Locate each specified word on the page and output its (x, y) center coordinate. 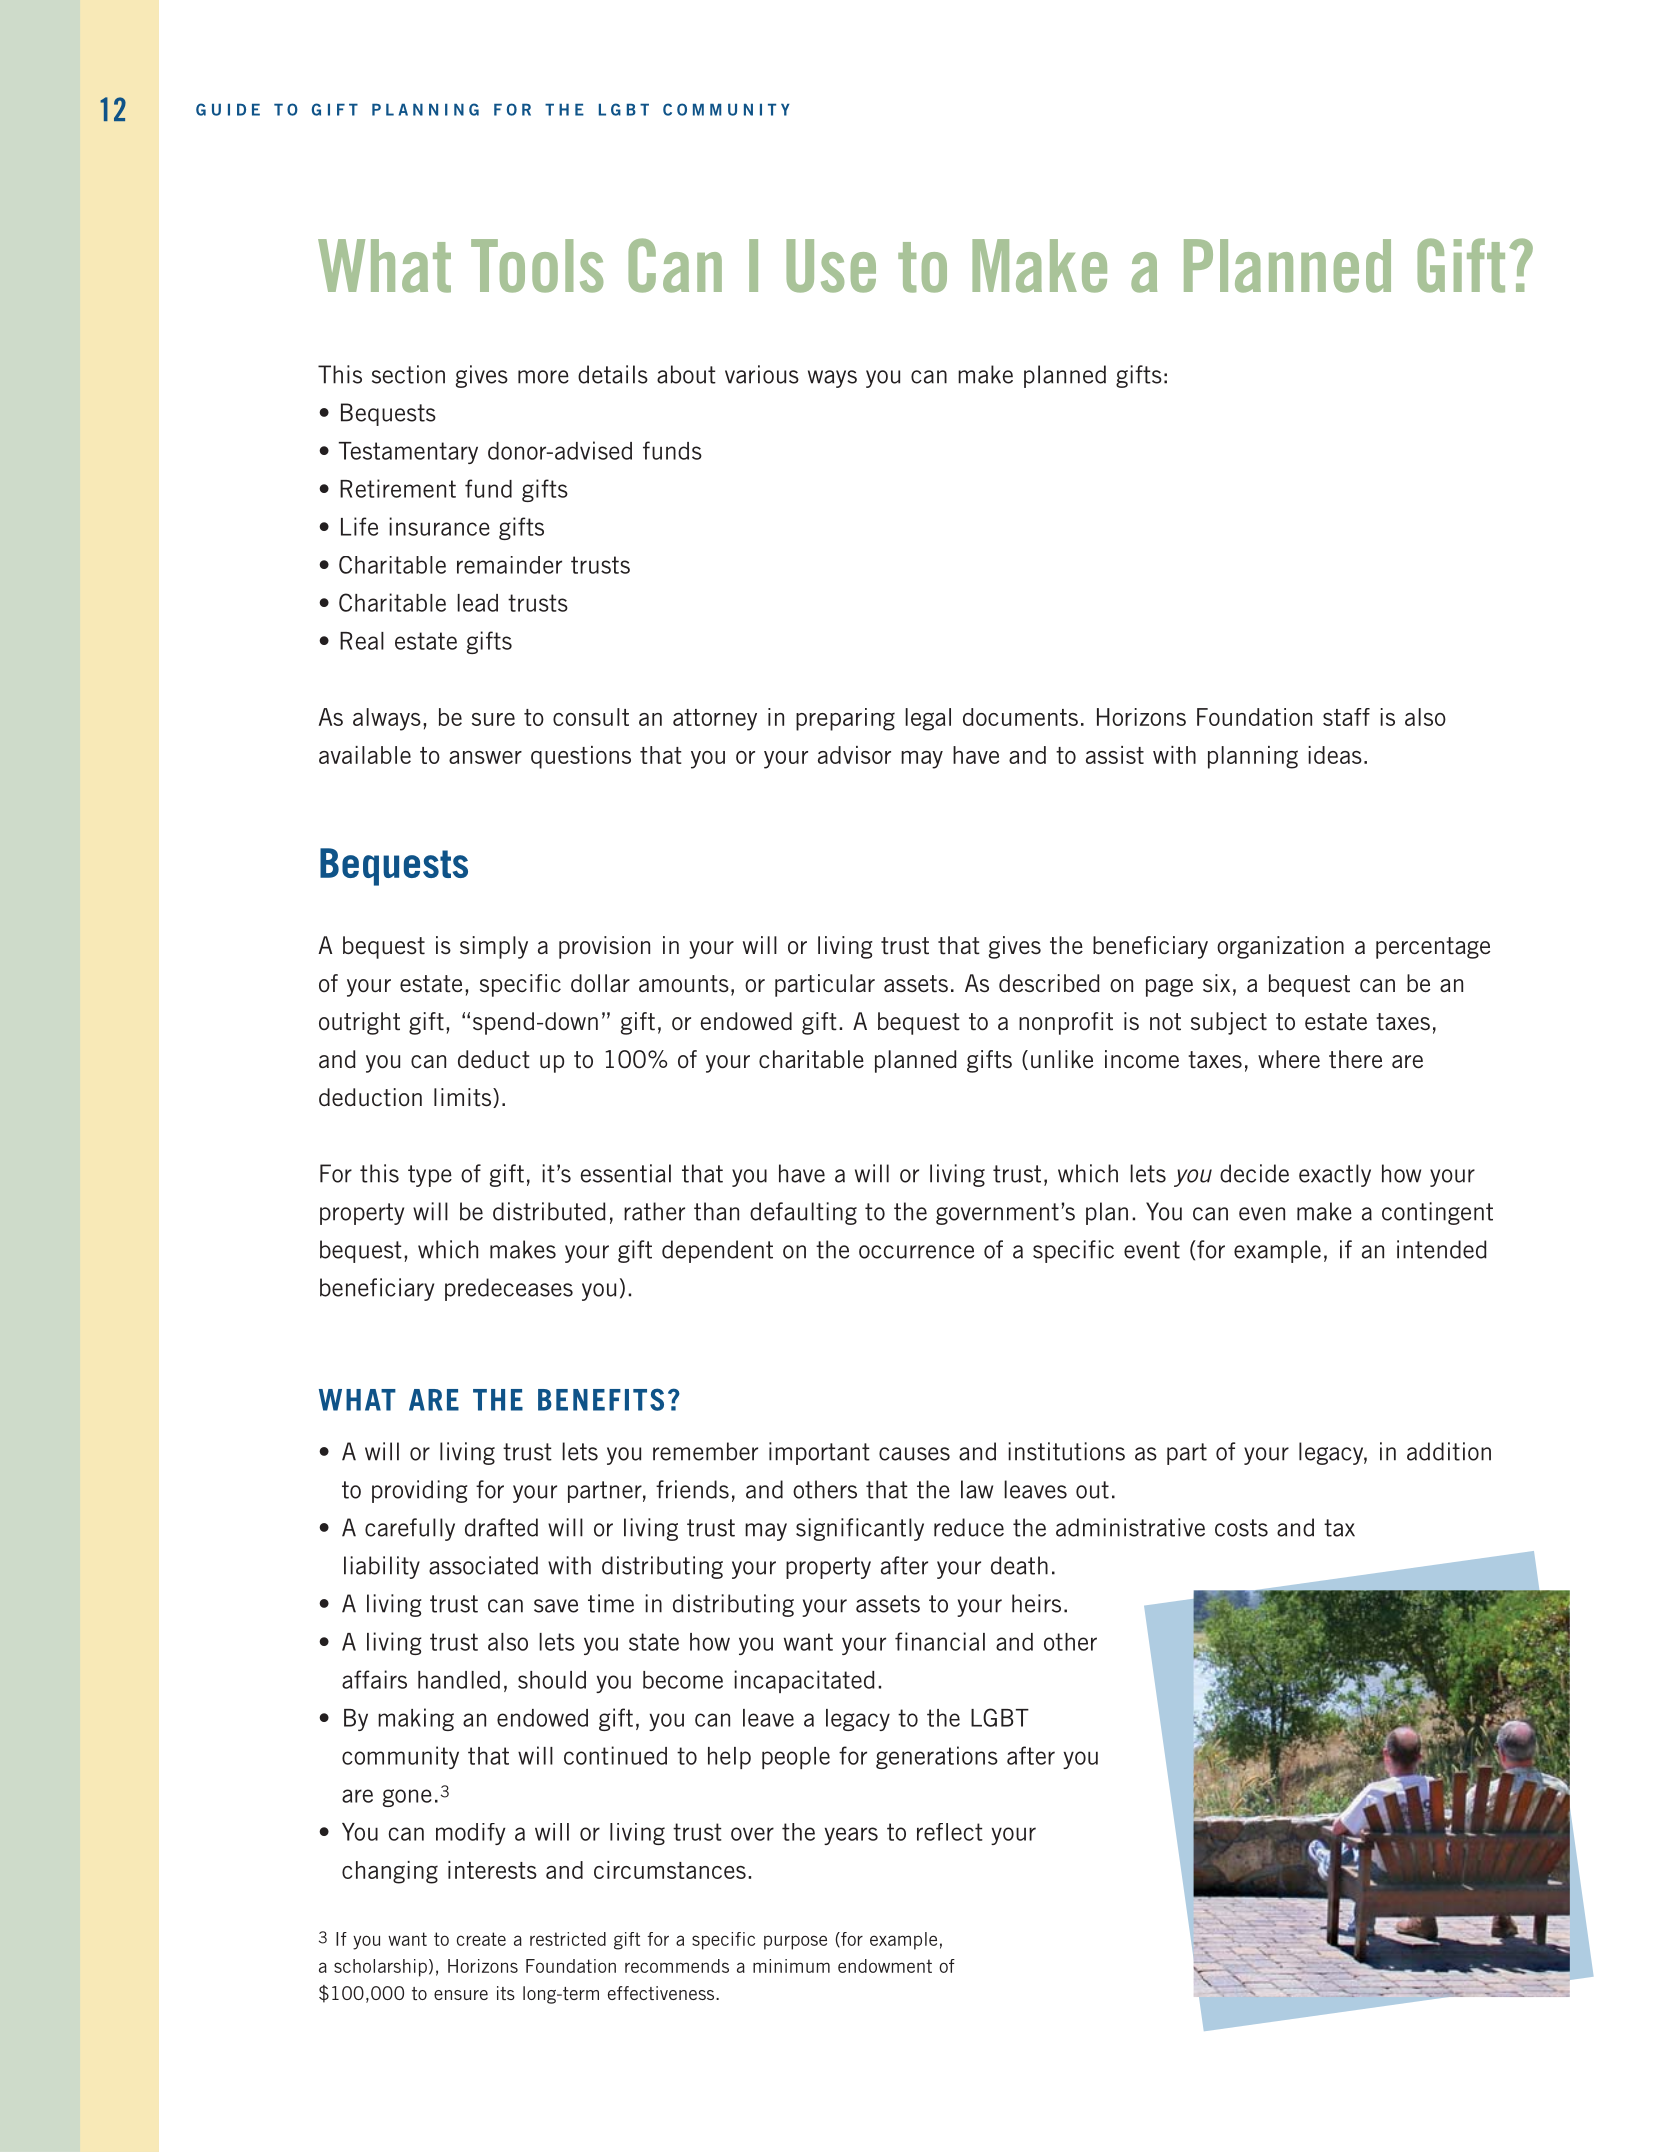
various (762, 374)
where (1289, 1059)
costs (1241, 1528)
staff (1346, 717)
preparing (845, 719)
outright (359, 1023)
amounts (684, 984)
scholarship (380, 1968)
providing (419, 1491)
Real (362, 641)
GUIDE (228, 109)
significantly (860, 1529)
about (686, 374)
